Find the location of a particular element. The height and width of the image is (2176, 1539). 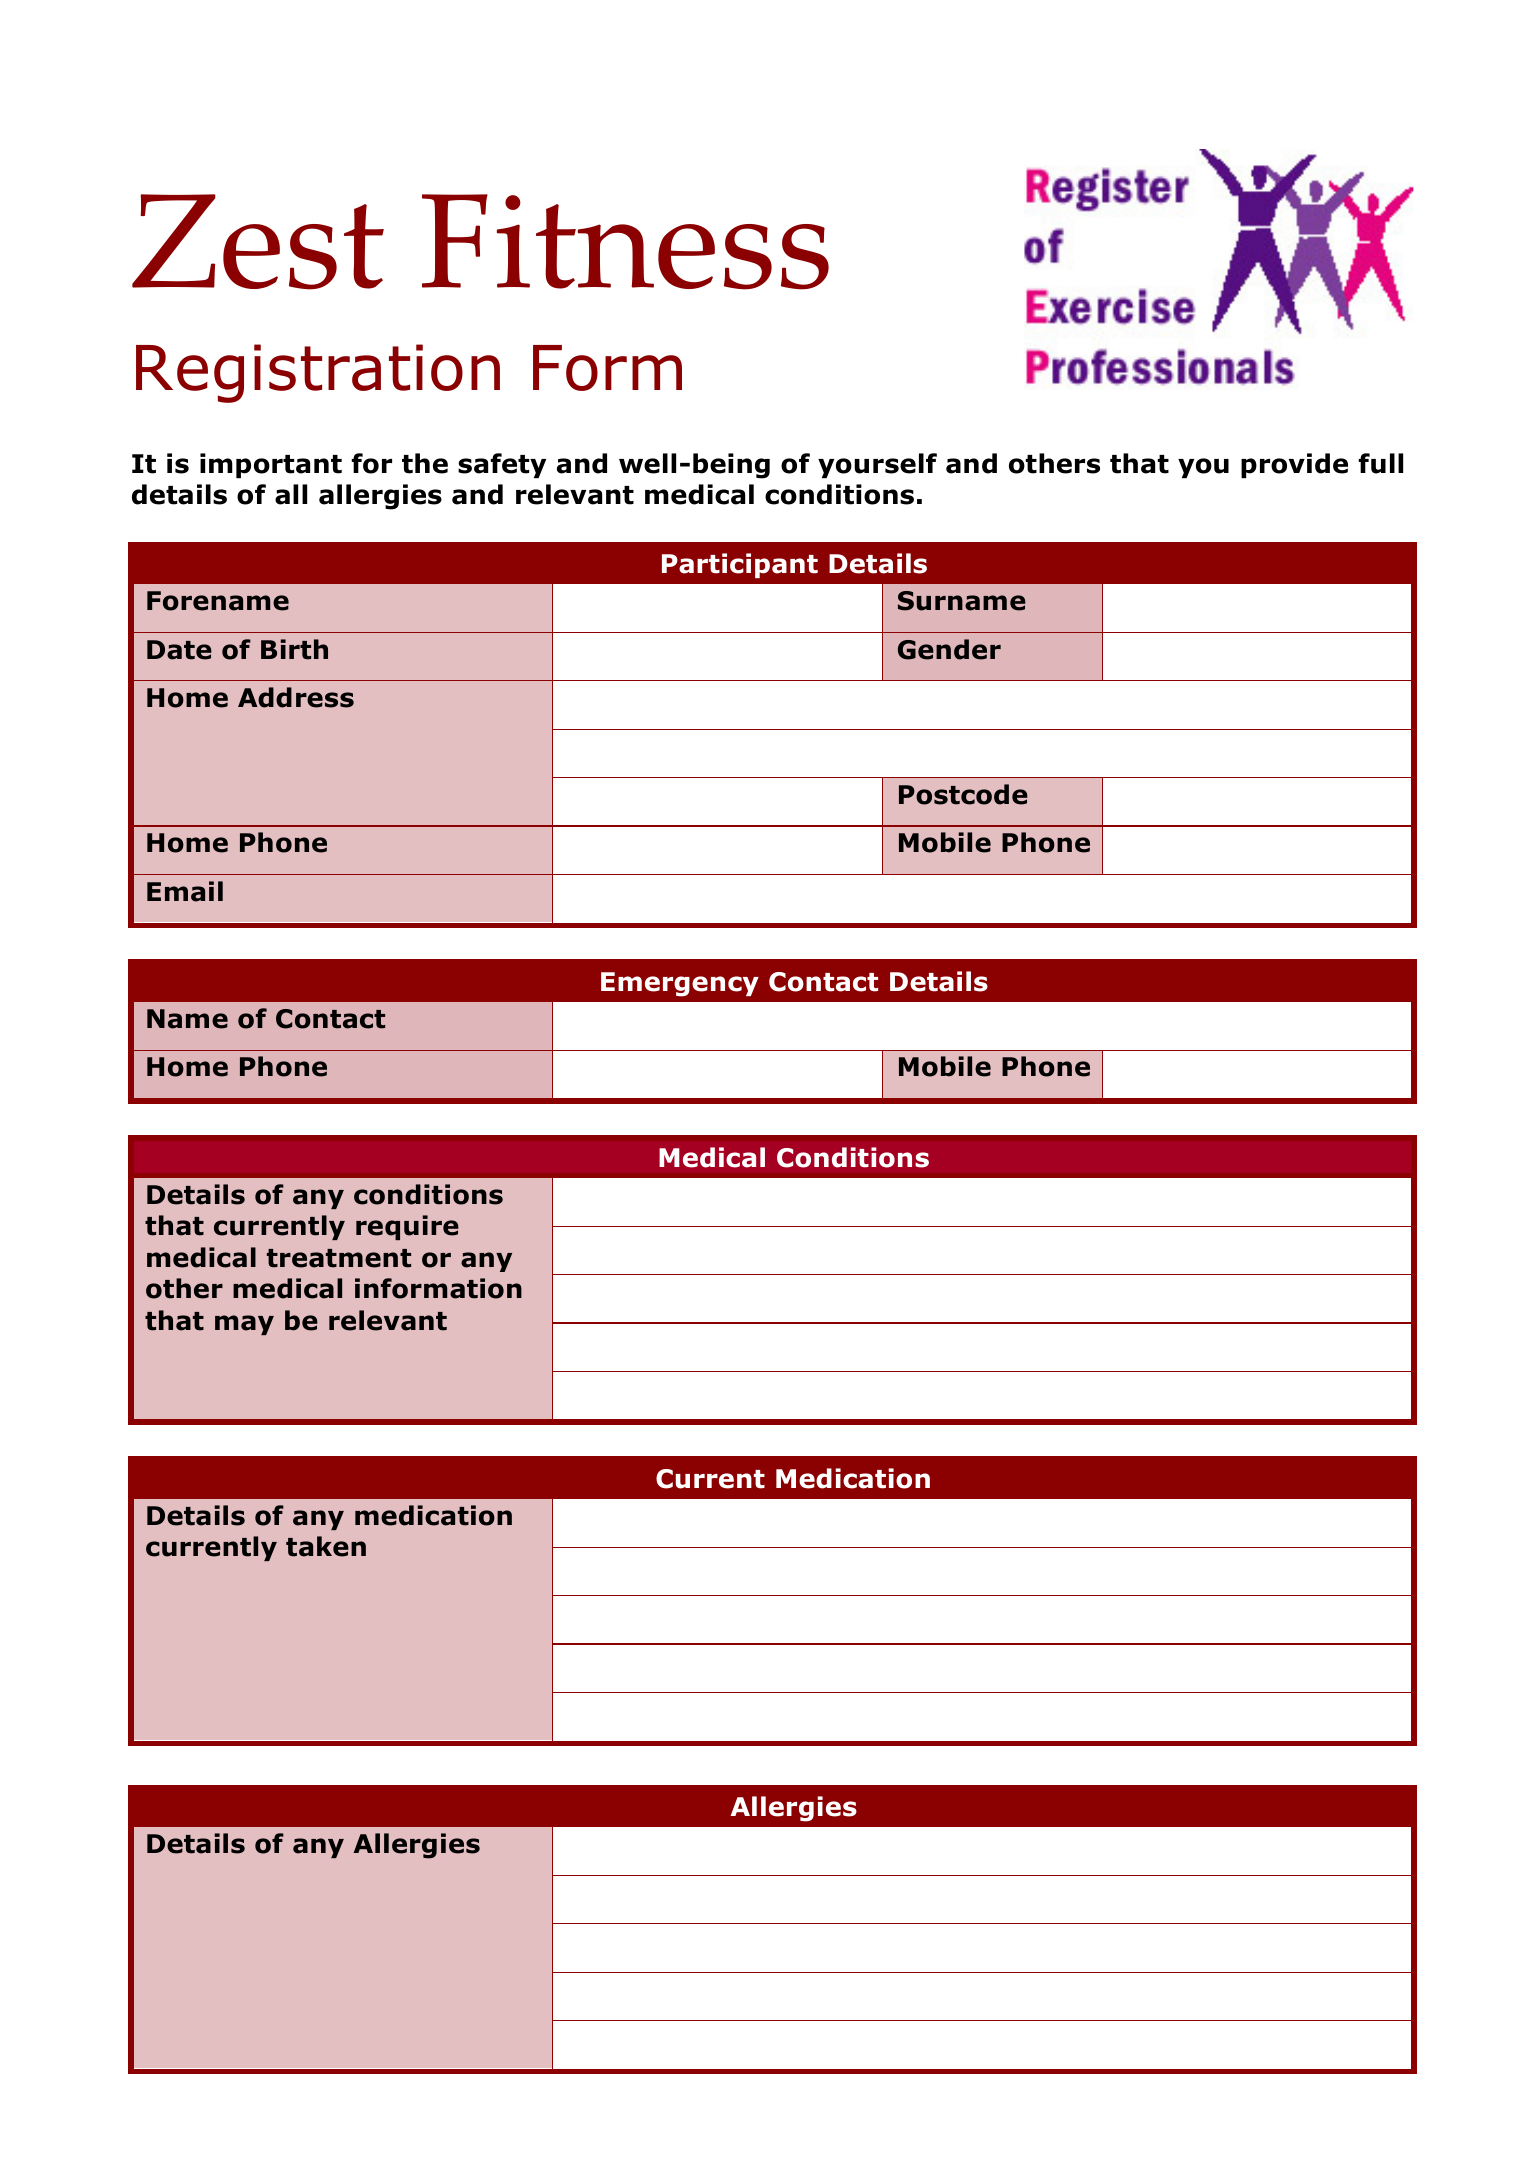

may is located at coordinates (244, 1325).
